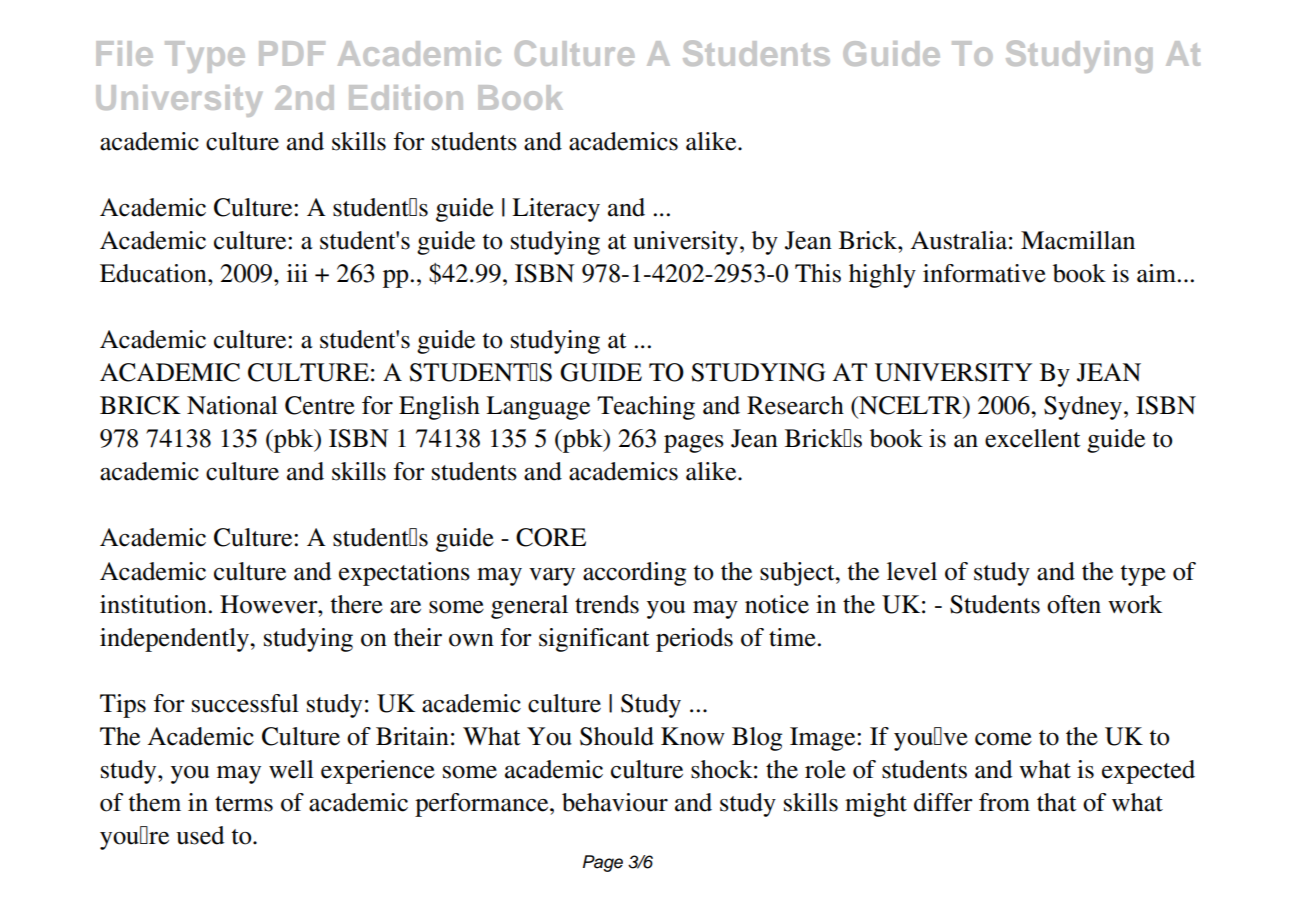  What do you see at coordinates (594, 640) in the screenshot?
I see `significant` at bounding box center [594, 640].
